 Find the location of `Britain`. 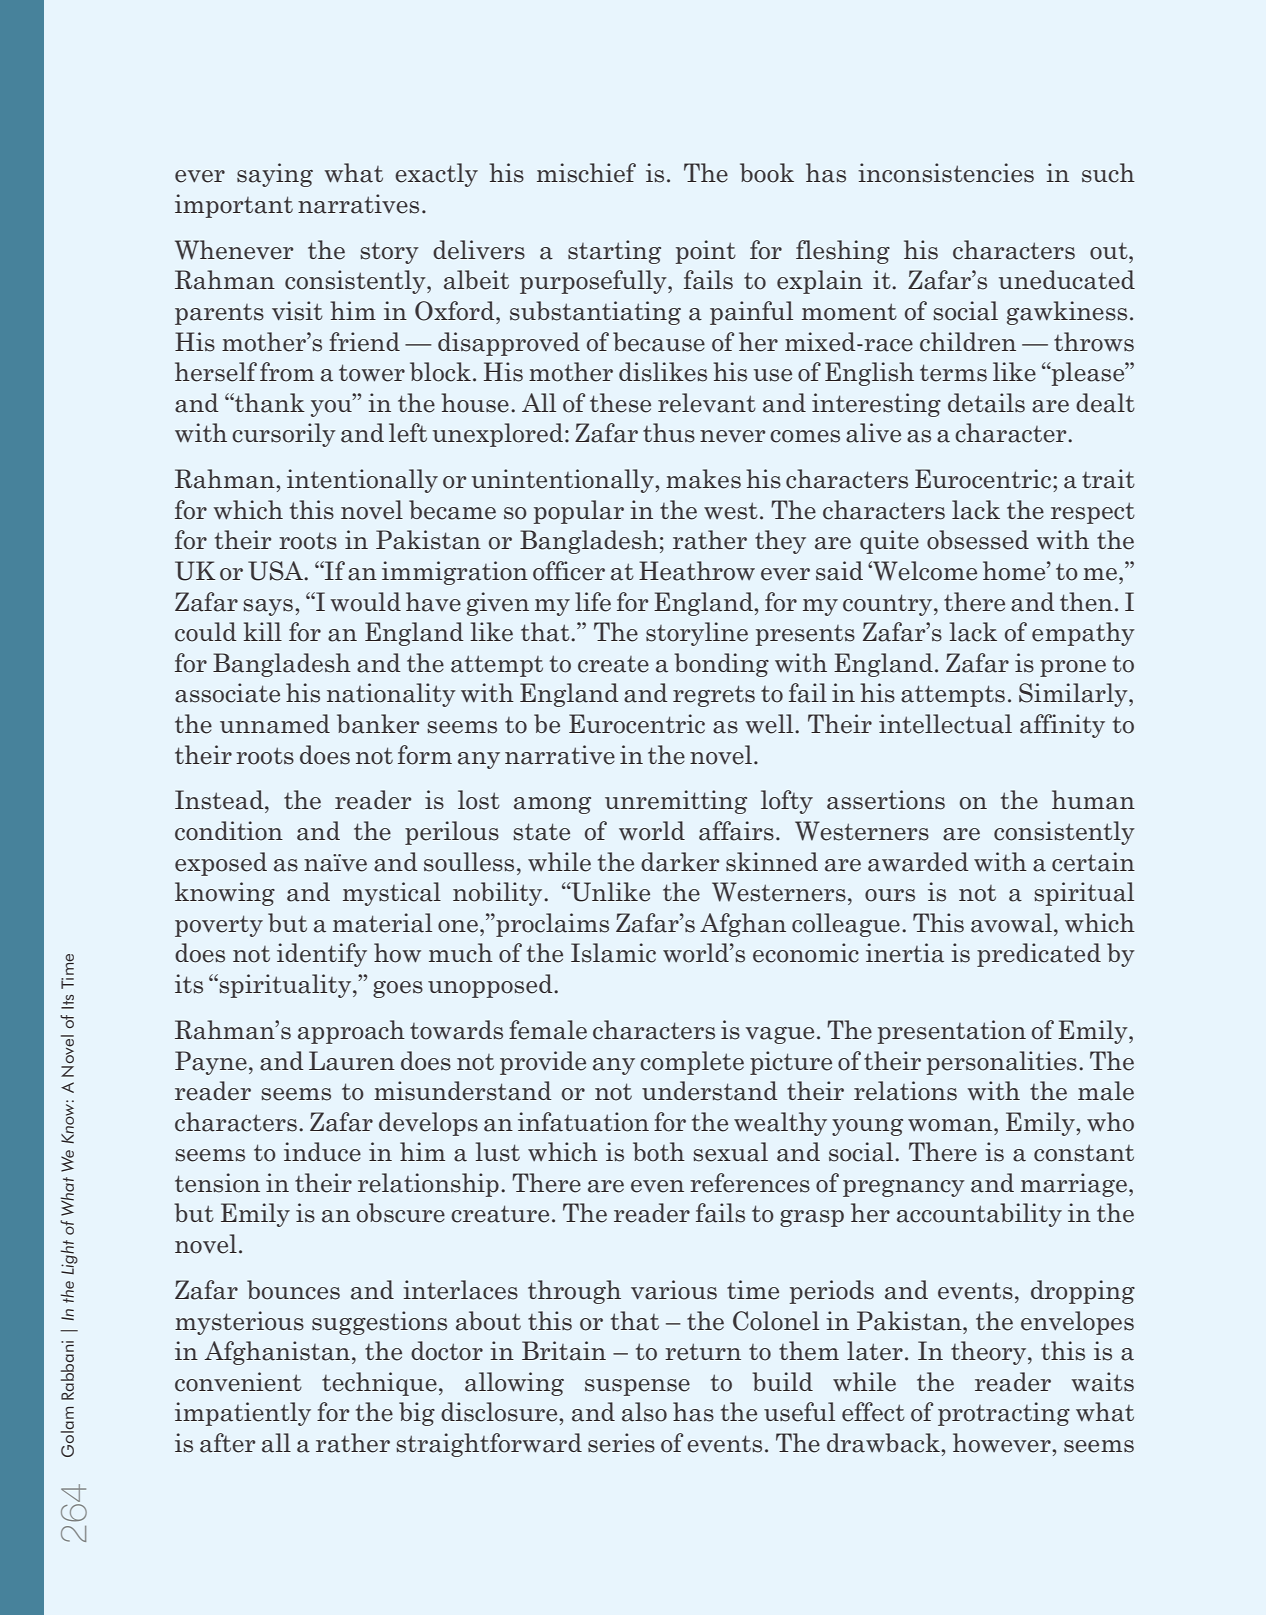

Britain is located at coordinates (564, 1351).
